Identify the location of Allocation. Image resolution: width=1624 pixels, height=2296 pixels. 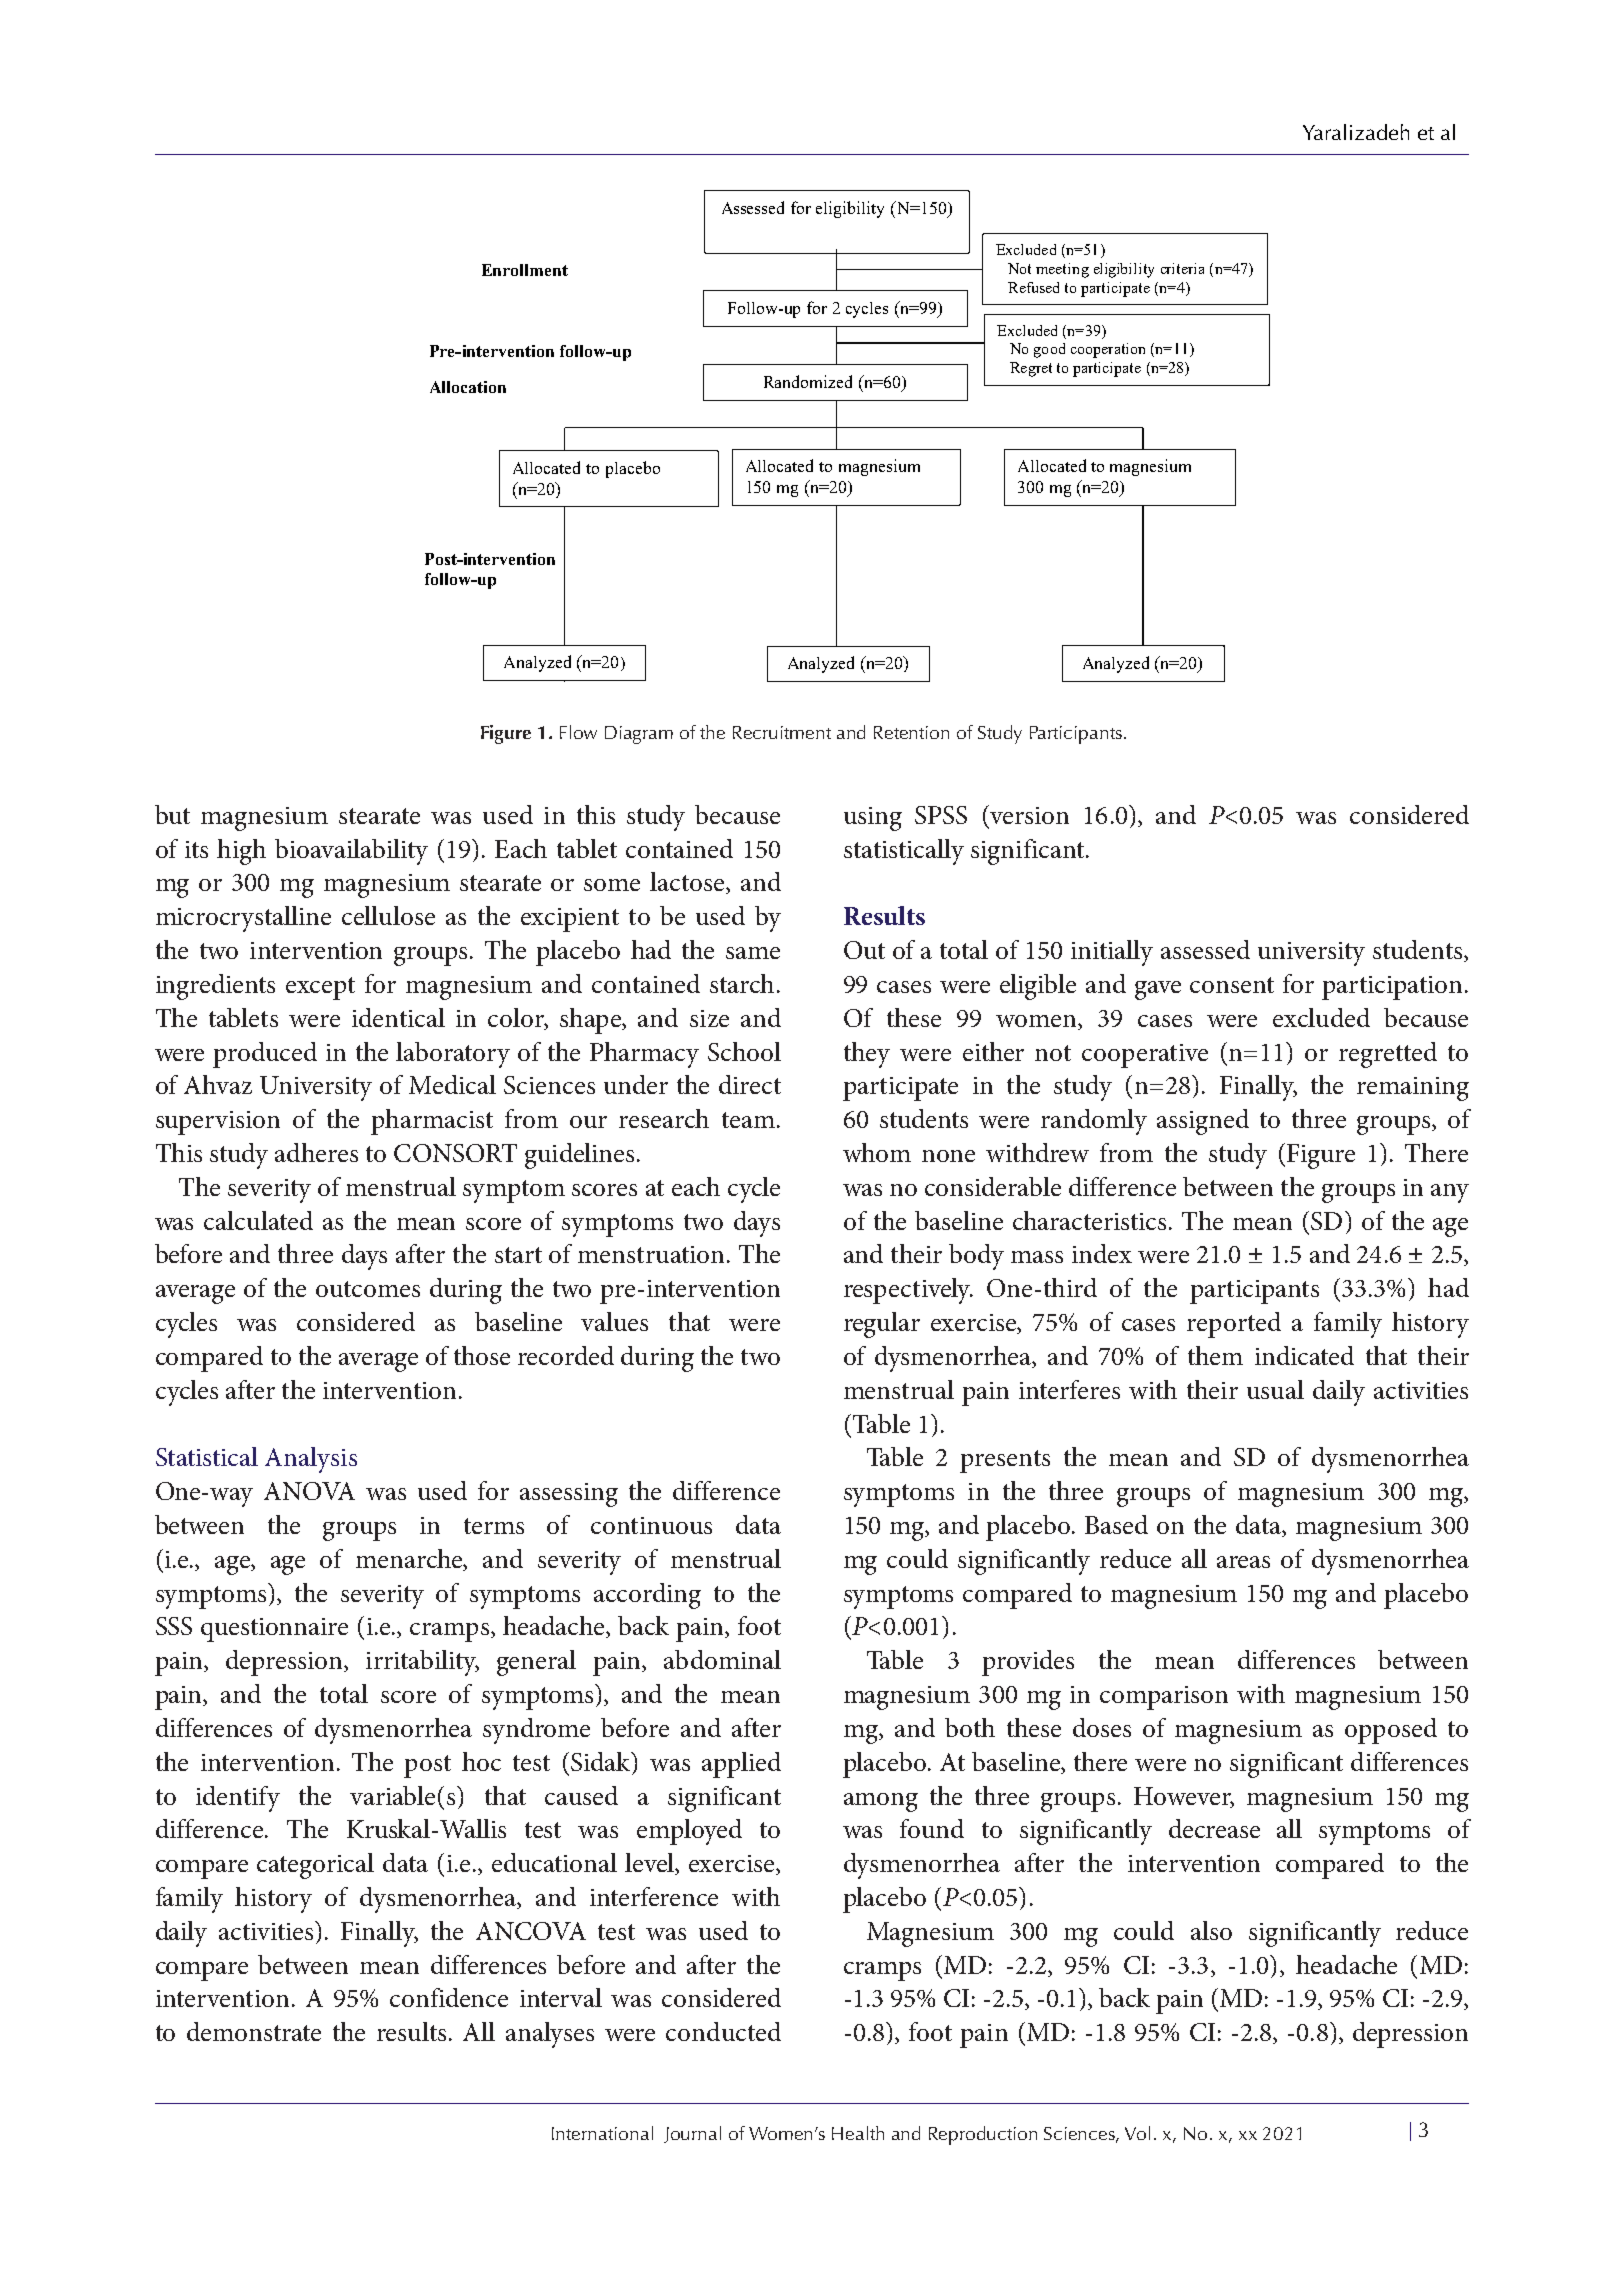
(468, 387).
